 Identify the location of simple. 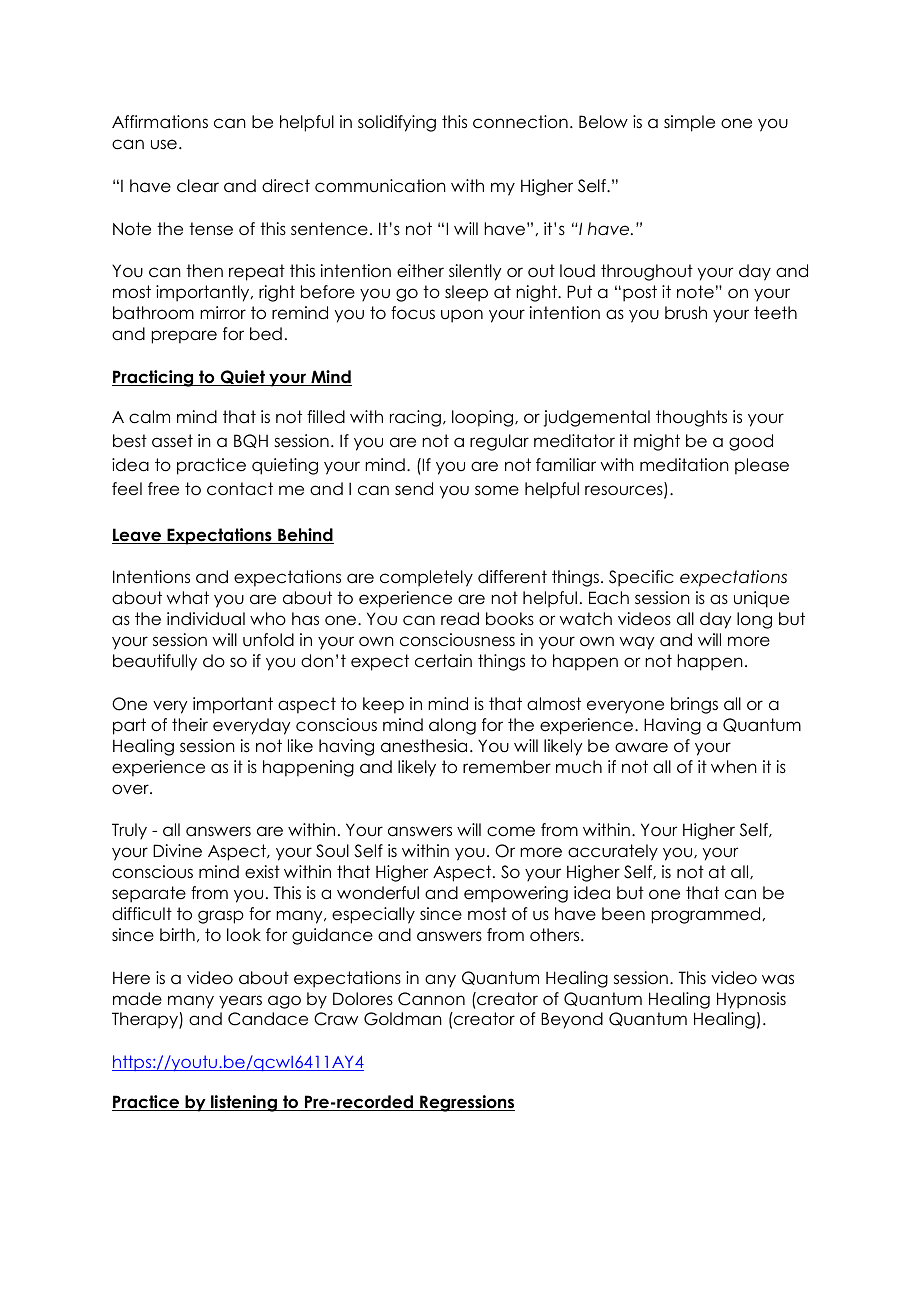
(689, 123).
